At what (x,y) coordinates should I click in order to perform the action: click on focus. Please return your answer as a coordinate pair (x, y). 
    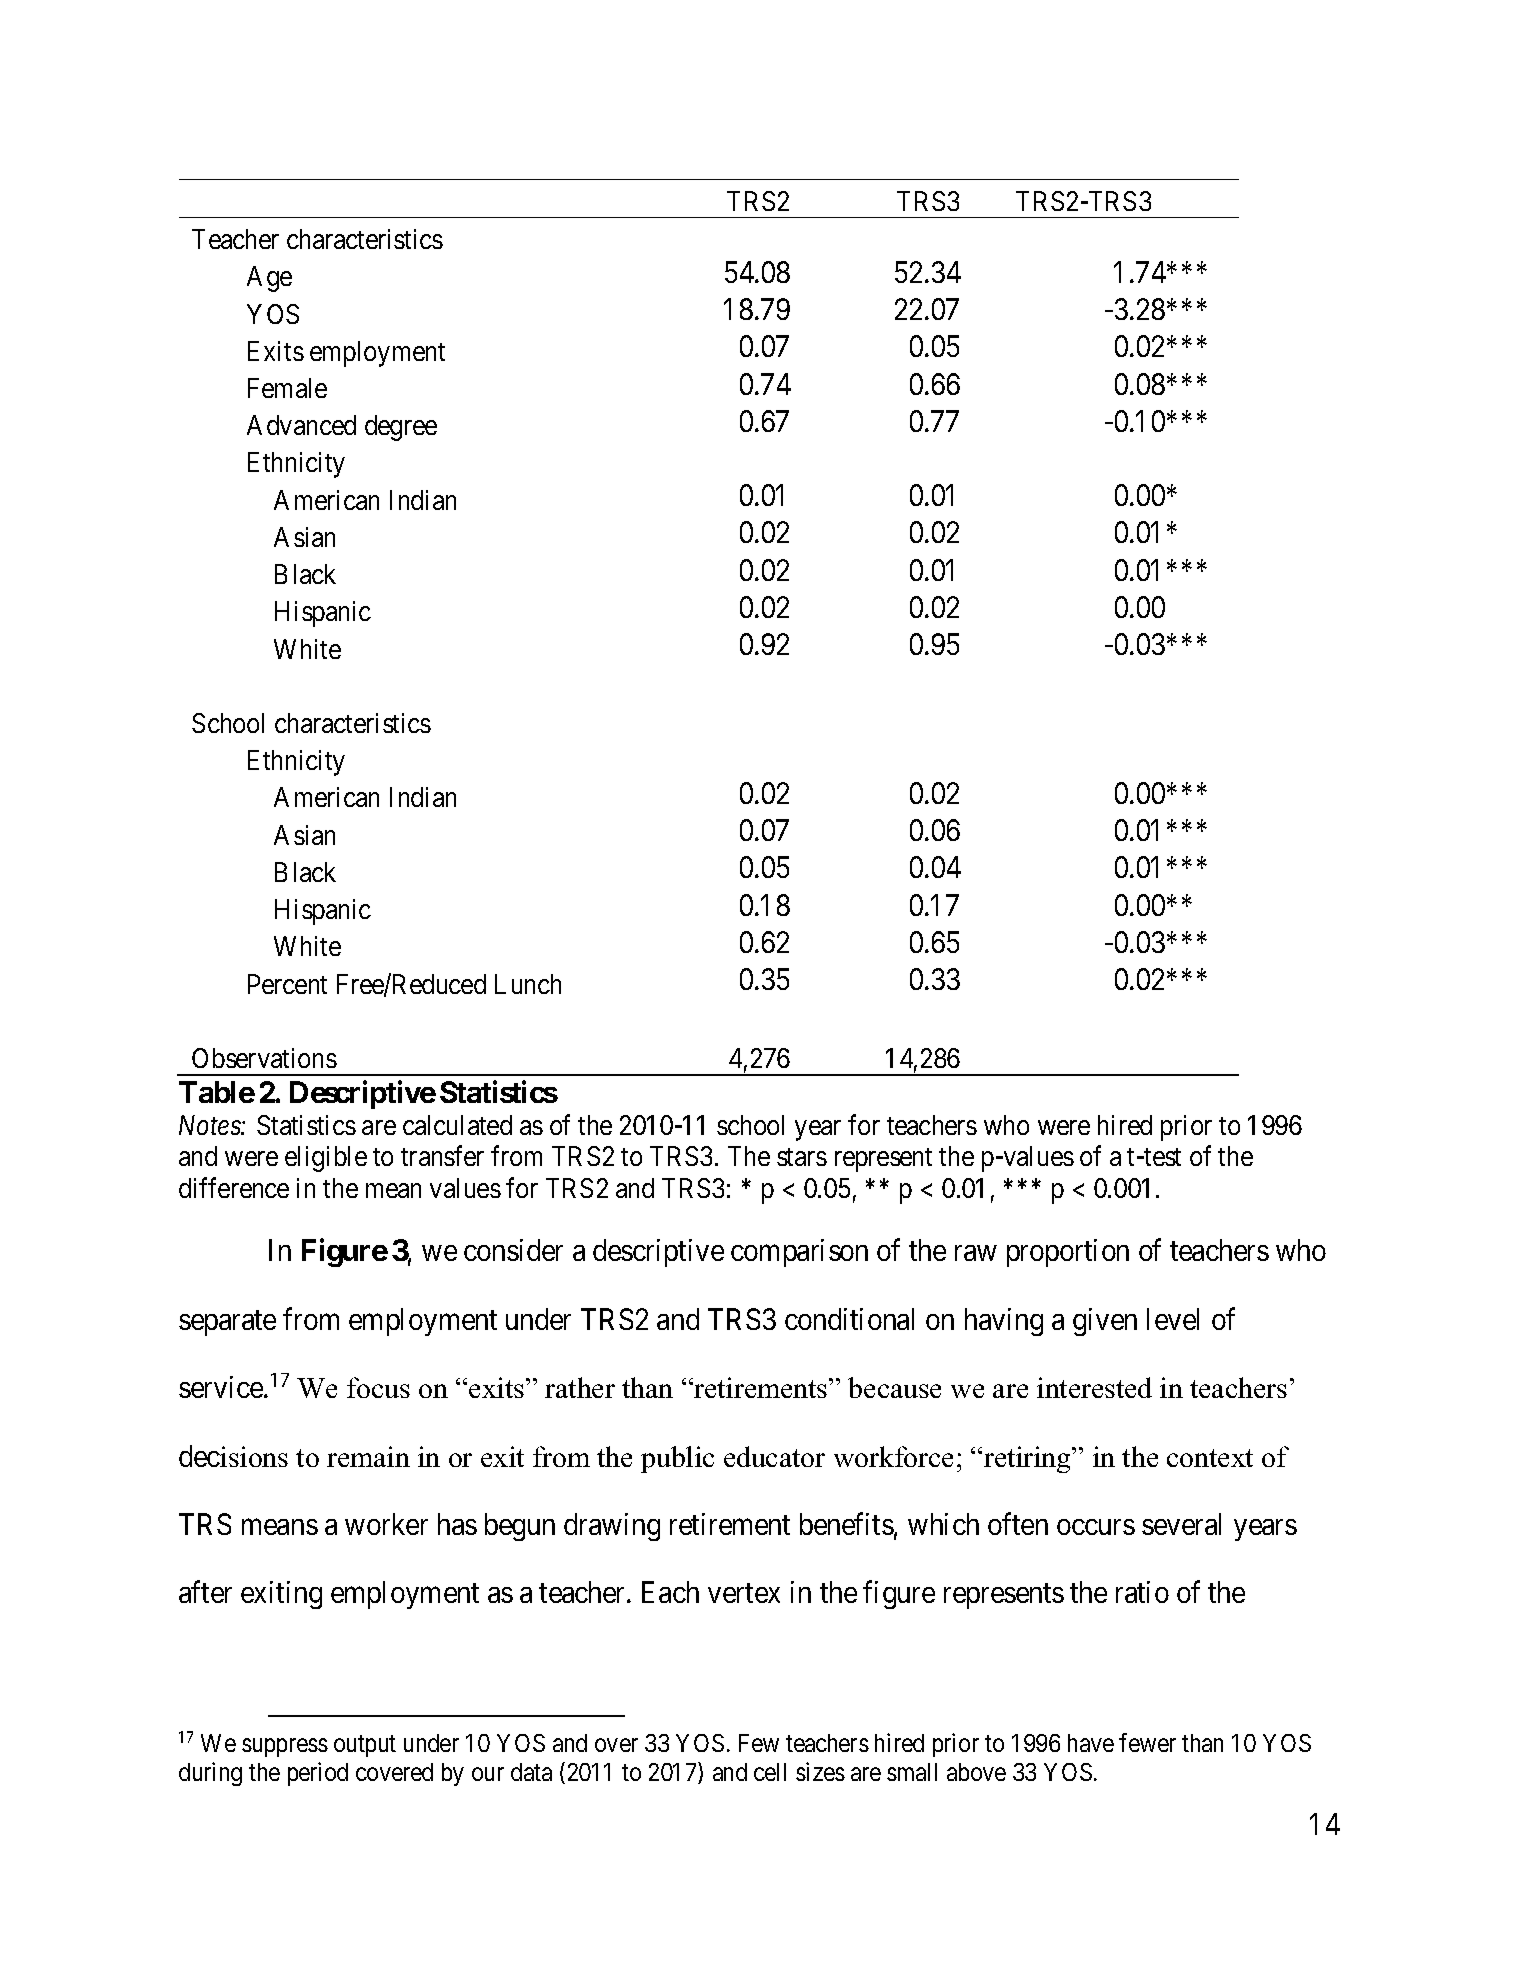
    Looking at the image, I should click on (378, 1387).
